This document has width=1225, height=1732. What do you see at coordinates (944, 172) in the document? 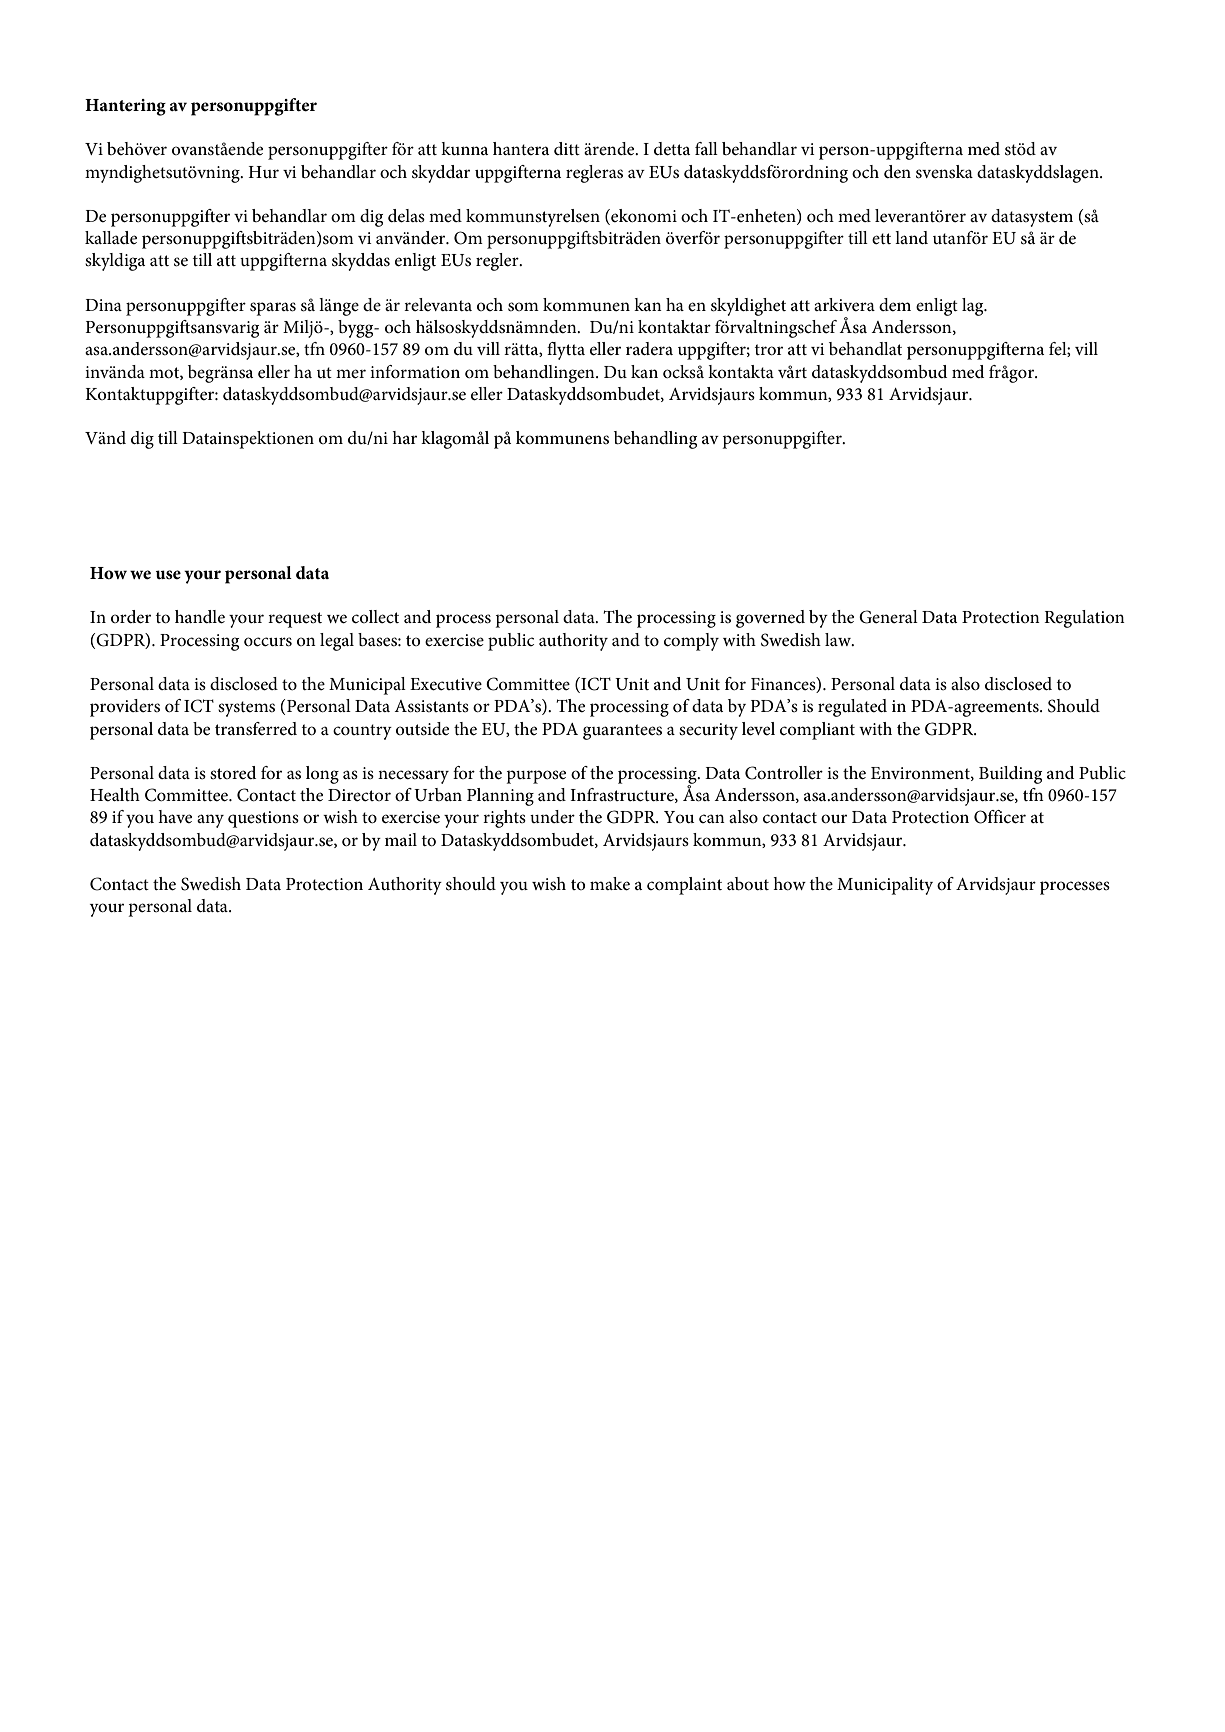
I see `svenska` at bounding box center [944, 172].
